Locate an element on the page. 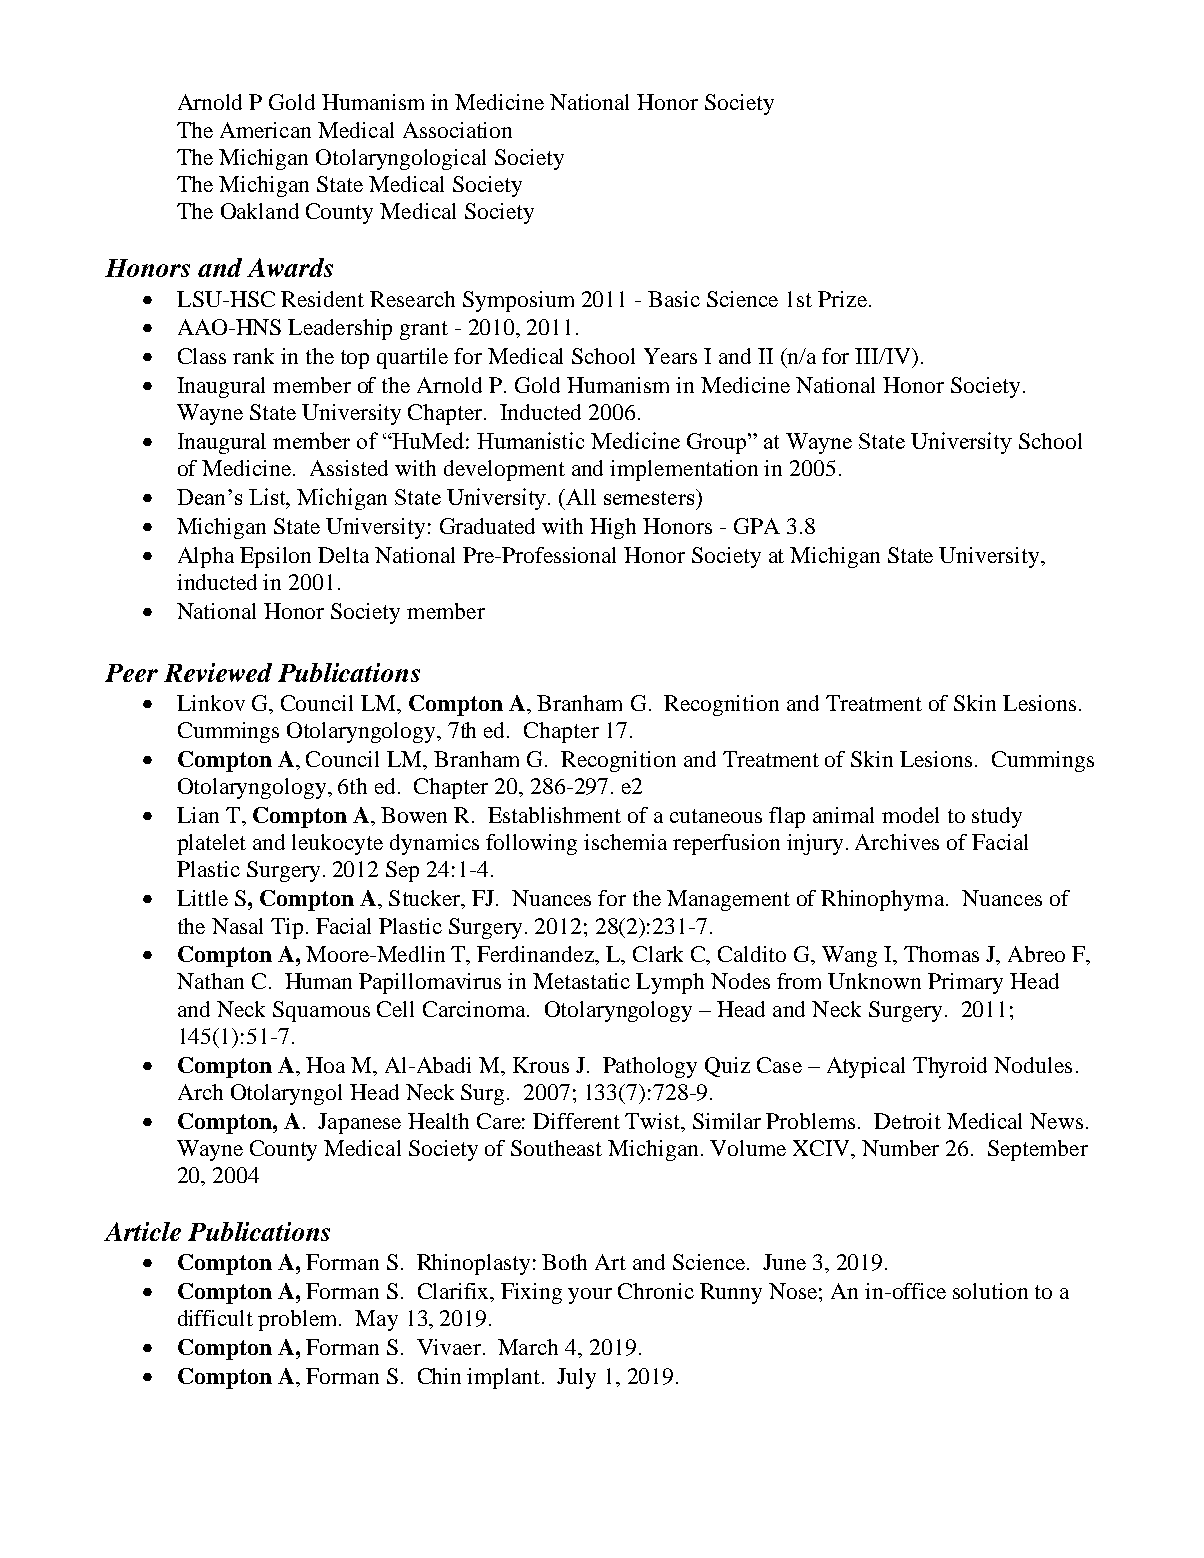 The height and width of the document is (1558, 1204). model is located at coordinates (910, 815).
